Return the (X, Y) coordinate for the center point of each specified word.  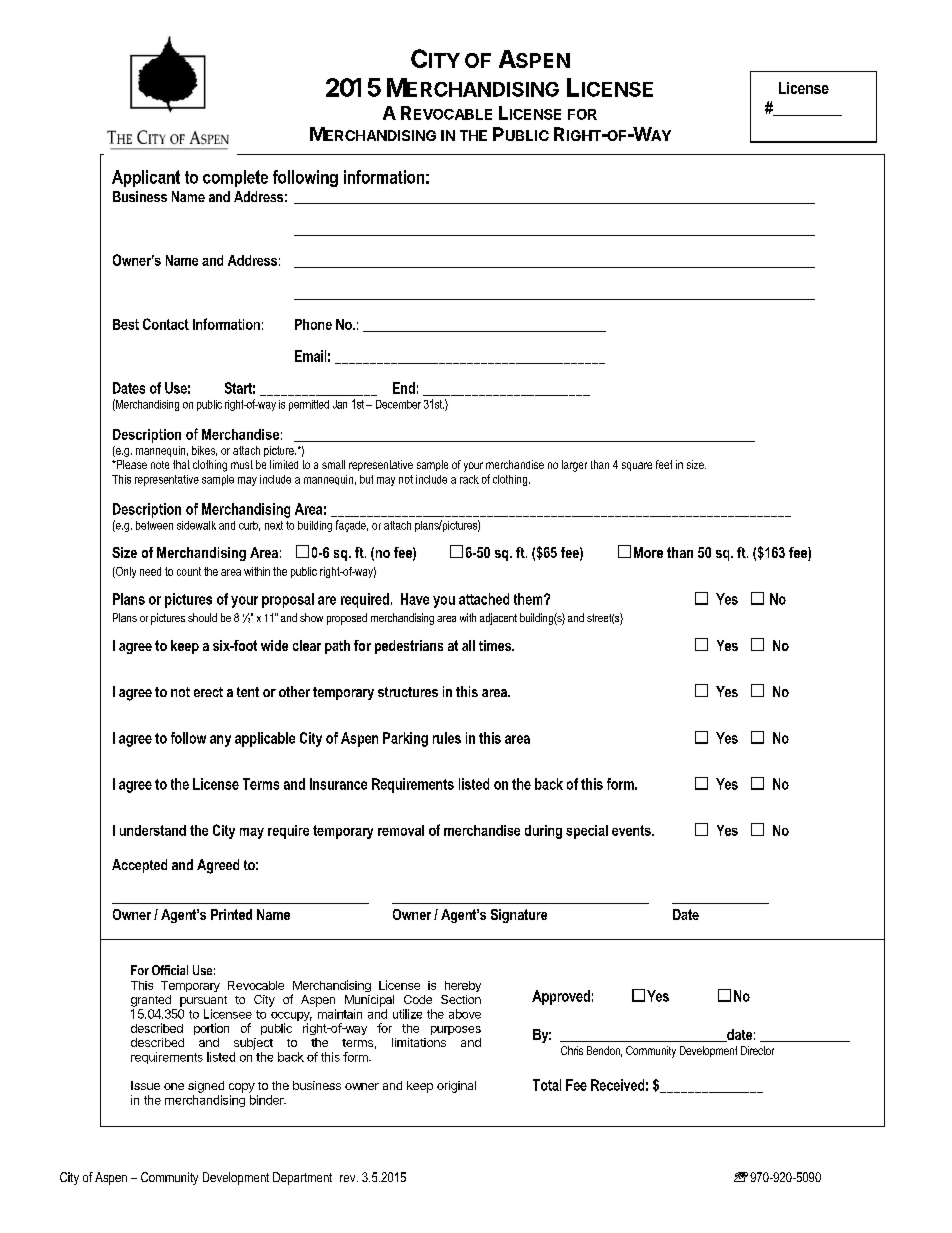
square (637, 466)
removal (401, 830)
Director (757, 1050)
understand (153, 830)
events (632, 830)
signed (206, 1087)
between (154, 525)
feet (664, 464)
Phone (313, 324)
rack (469, 479)
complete (235, 178)
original (456, 1087)
